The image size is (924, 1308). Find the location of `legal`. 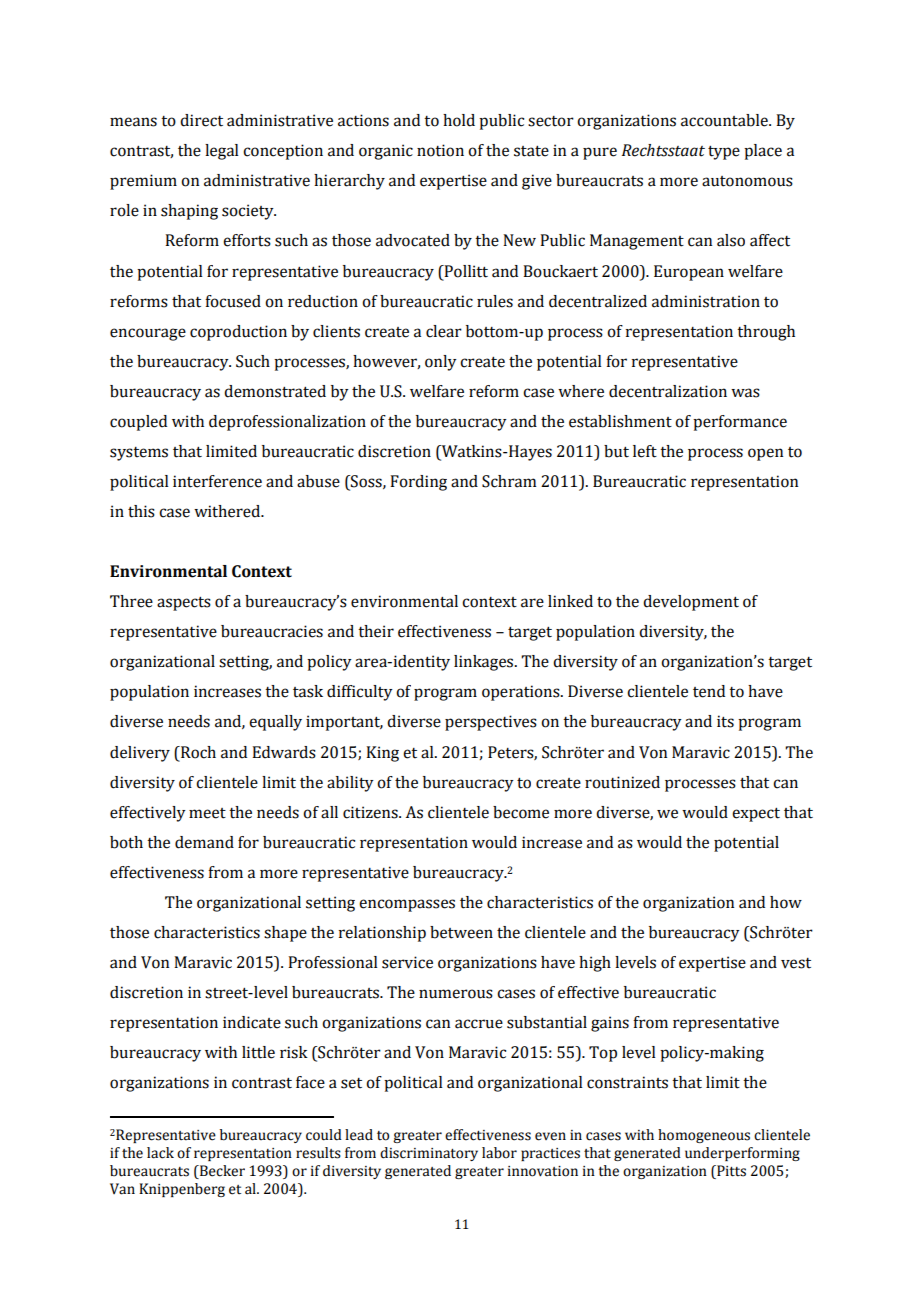

legal is located at coordinates (222, 152).
